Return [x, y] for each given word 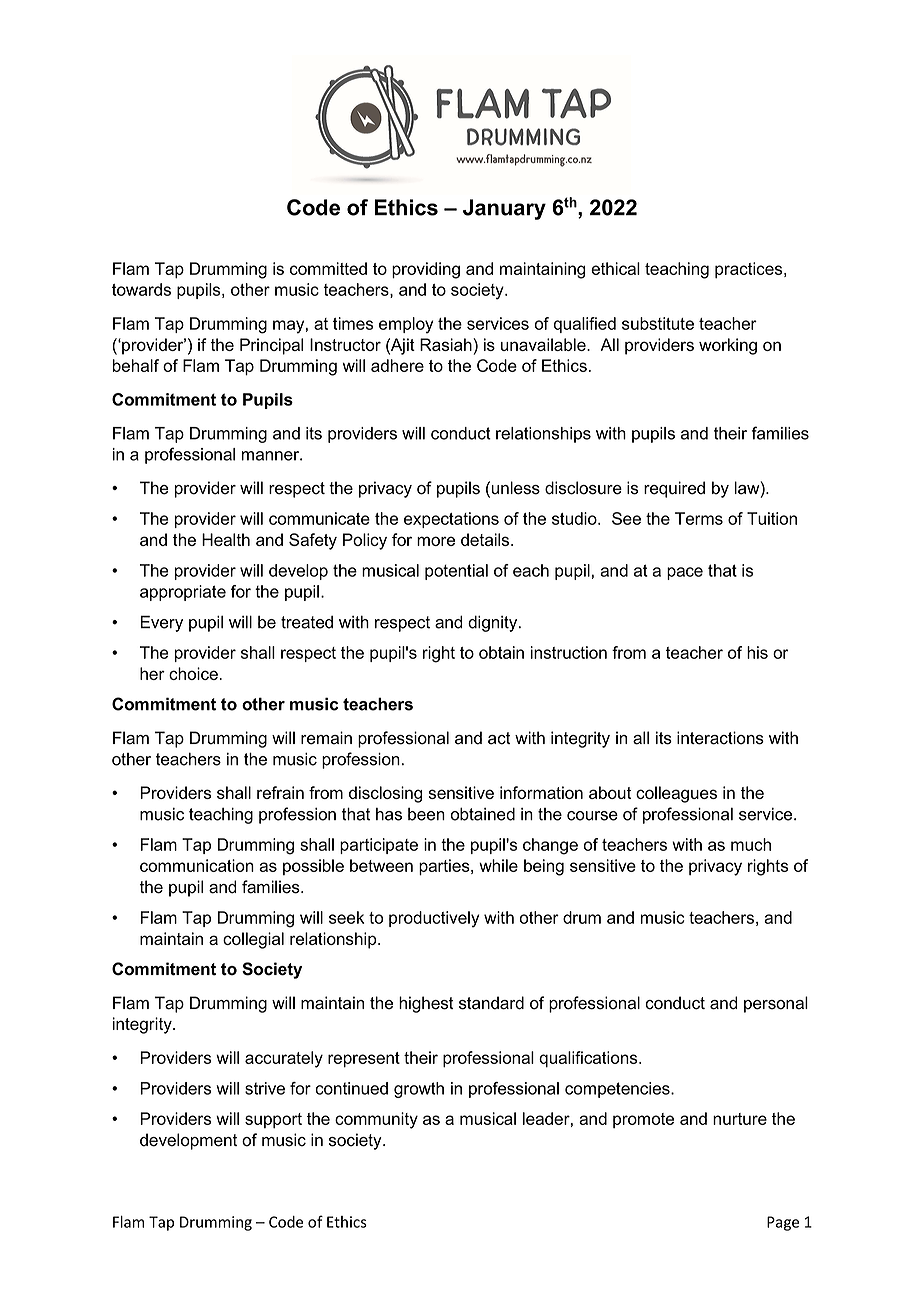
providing [426, 270]
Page [783, 1223]
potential [456, 572]
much [751, 844]
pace [685, 573]
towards [141, 289]
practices [750, 270]
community [376, 1120]
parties [445, 867]
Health [226, 539]
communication [197, 865]
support [273, 1121]
